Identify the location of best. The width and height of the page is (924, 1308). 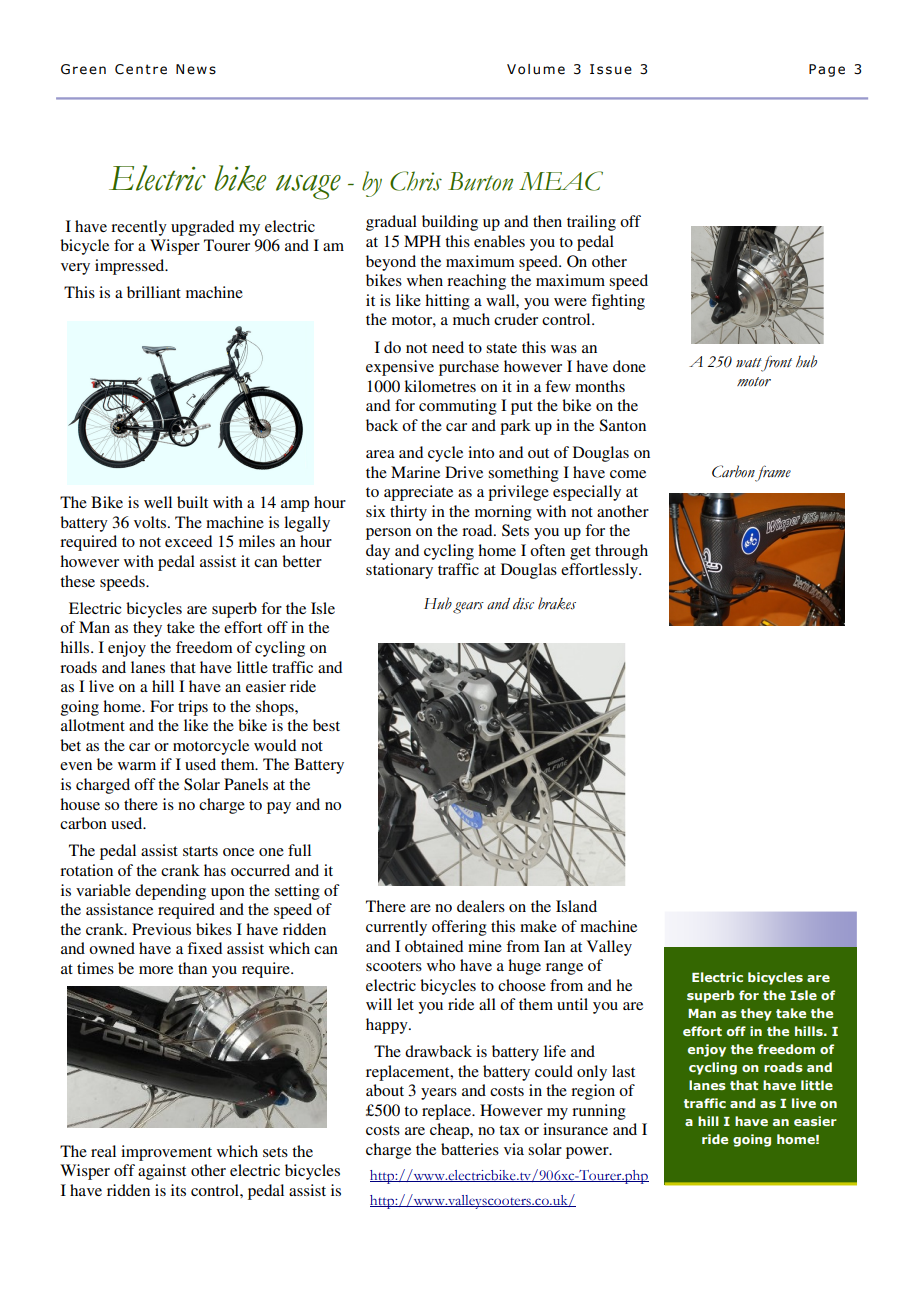
(326, 725).
